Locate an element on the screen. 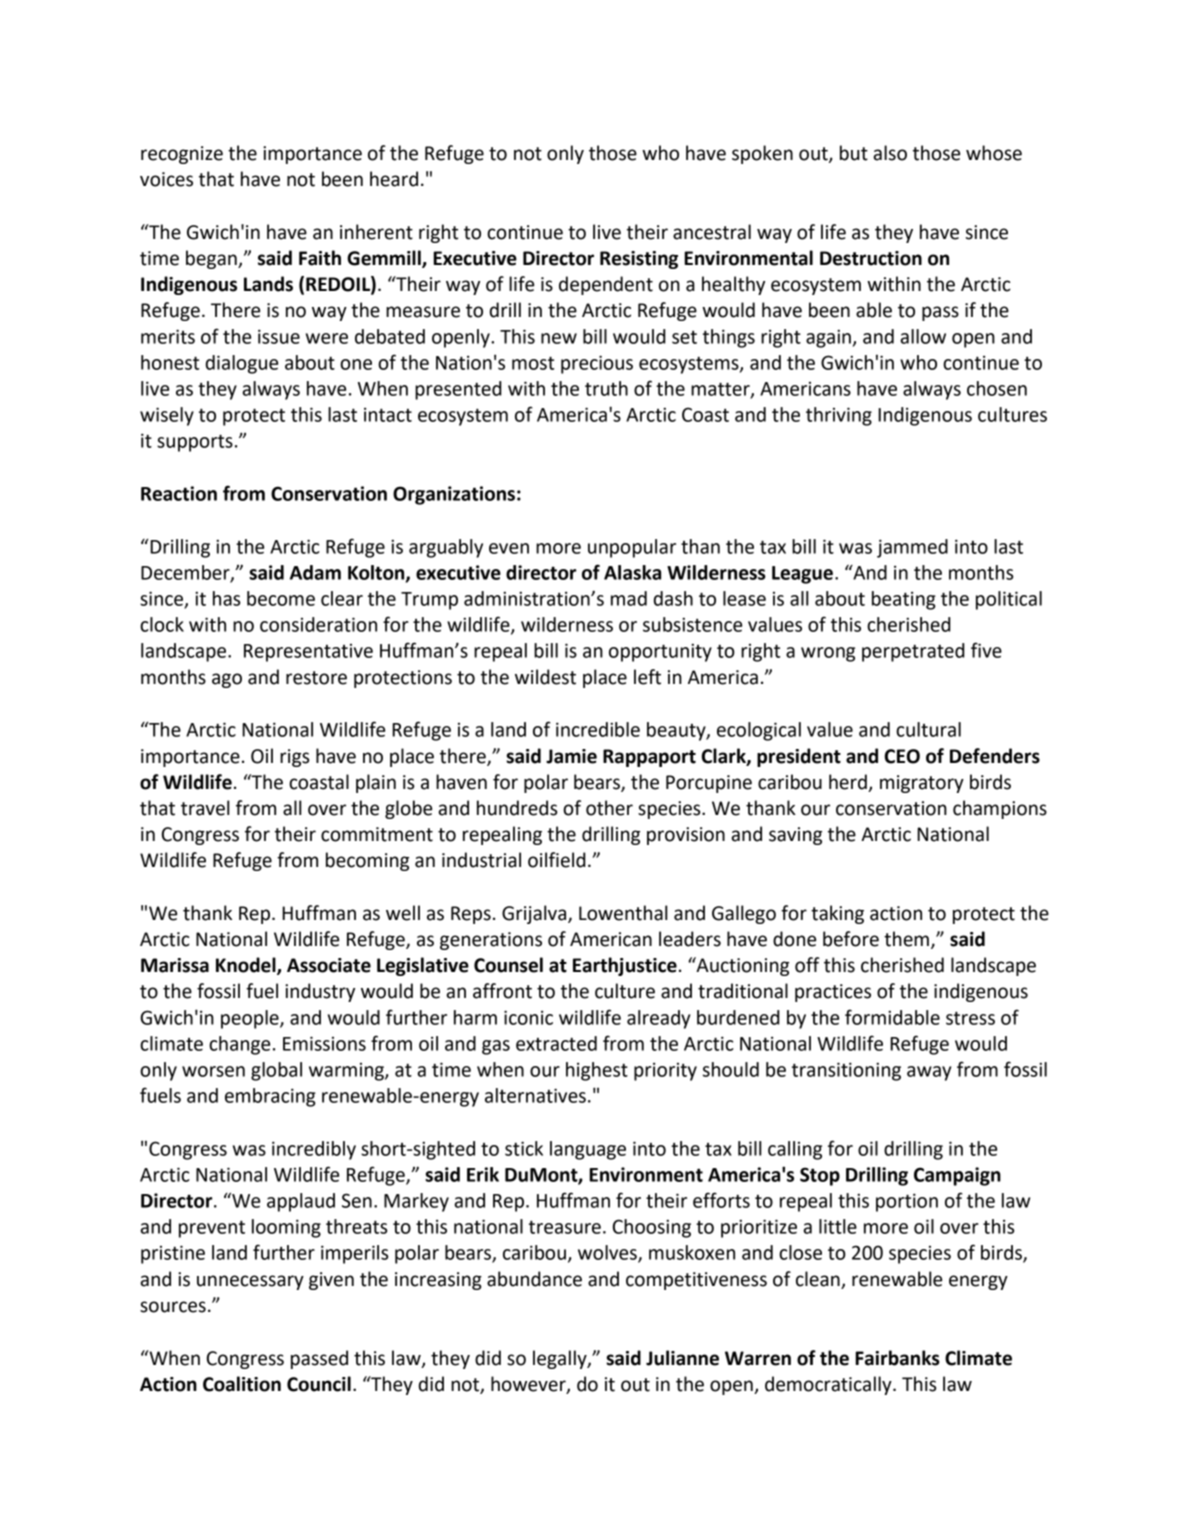  Counsel is located at coordinates (508, 965).
